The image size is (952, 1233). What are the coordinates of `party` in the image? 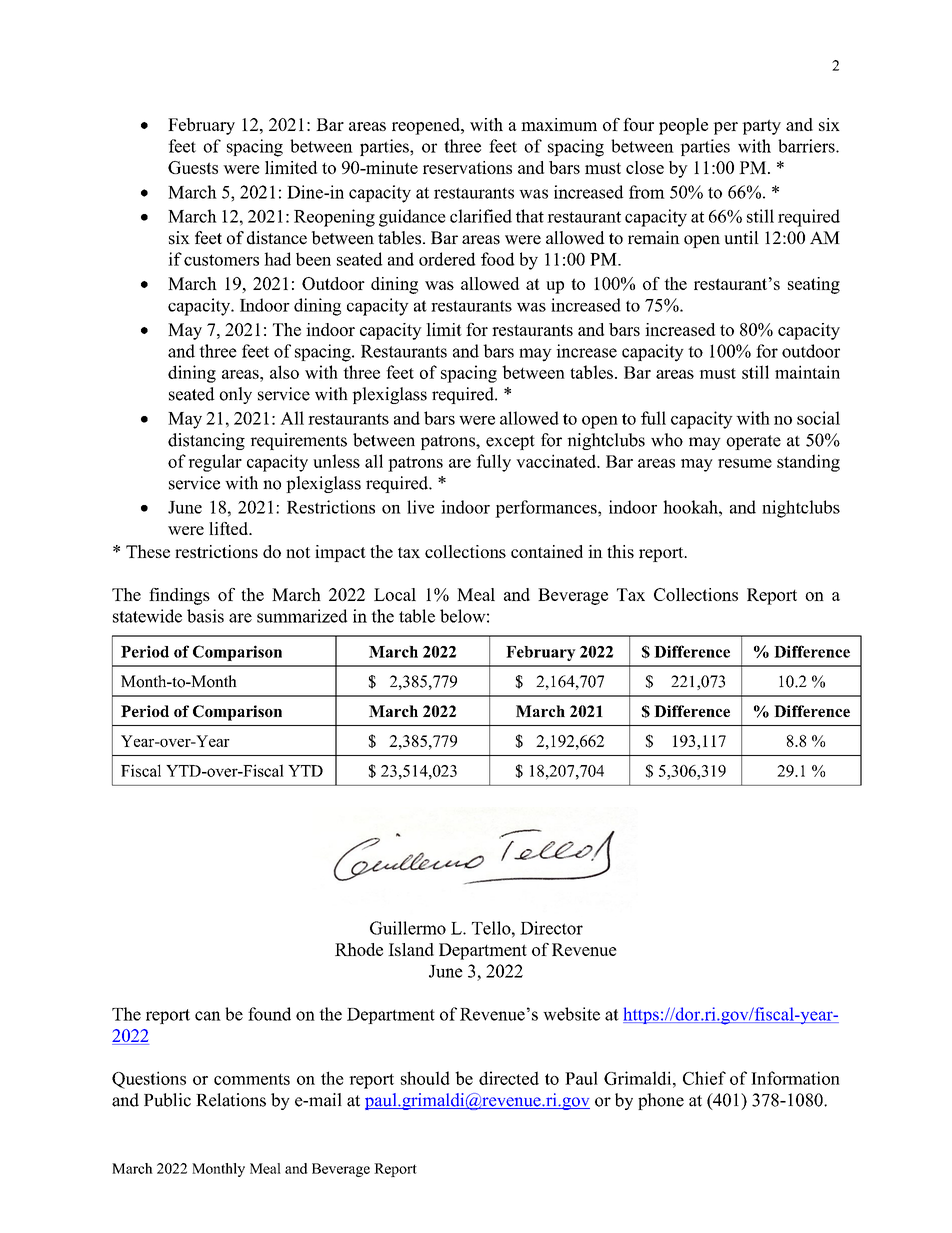 It's located at (761, 127).
